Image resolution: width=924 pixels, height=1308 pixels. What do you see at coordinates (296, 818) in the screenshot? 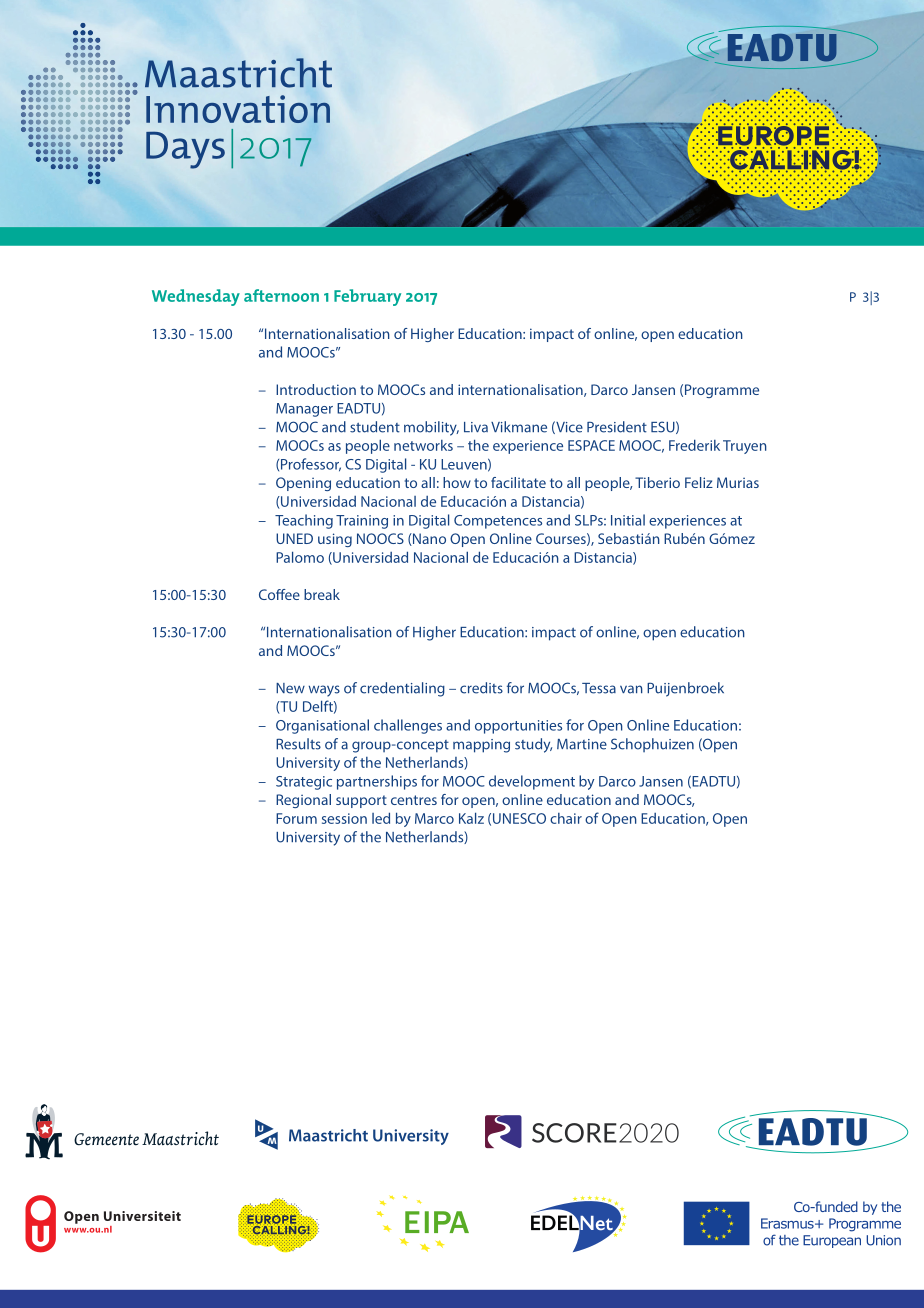
I see `Forum` at bounding box center [296, 818].
